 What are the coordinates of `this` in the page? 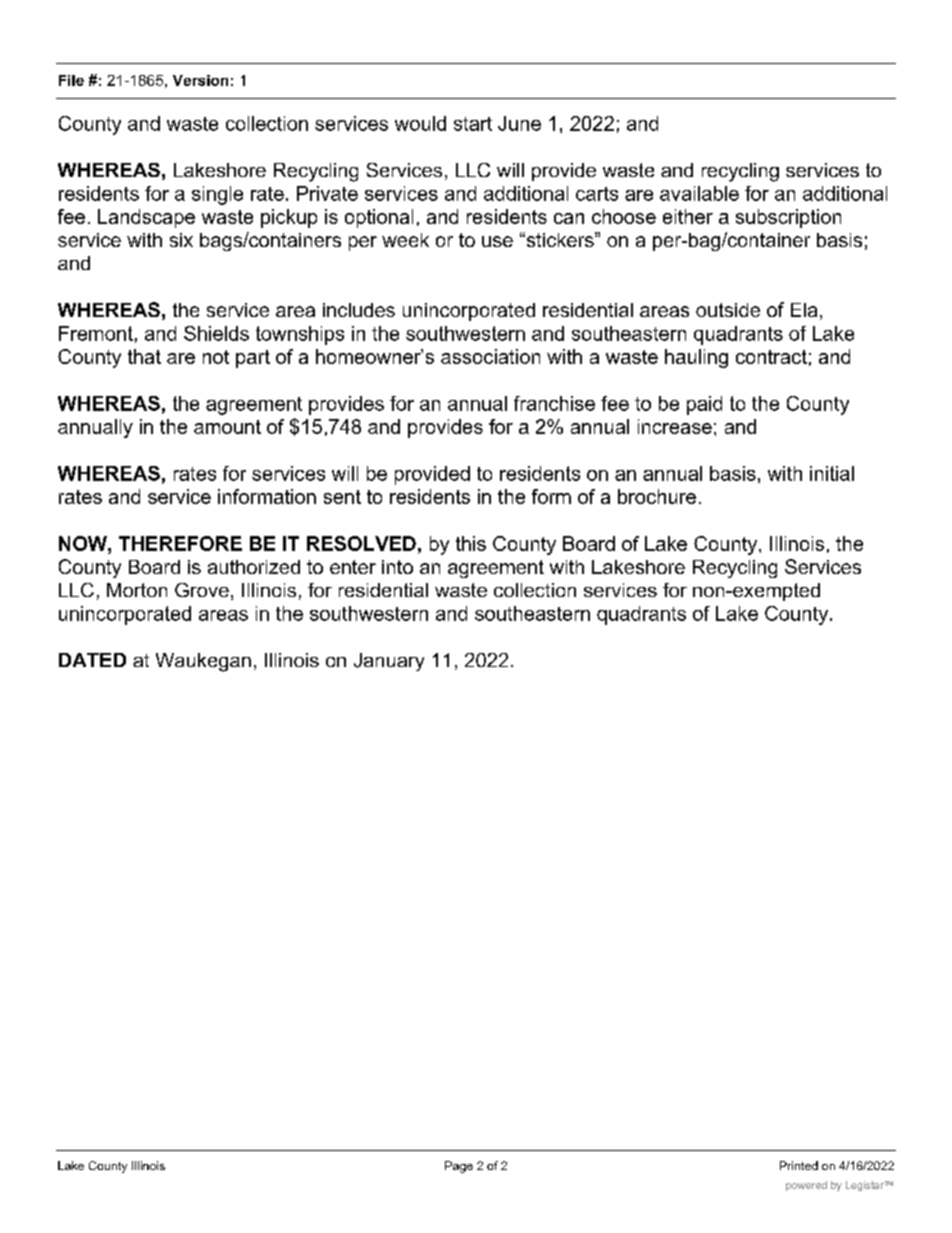 It's located at (471, 543).
